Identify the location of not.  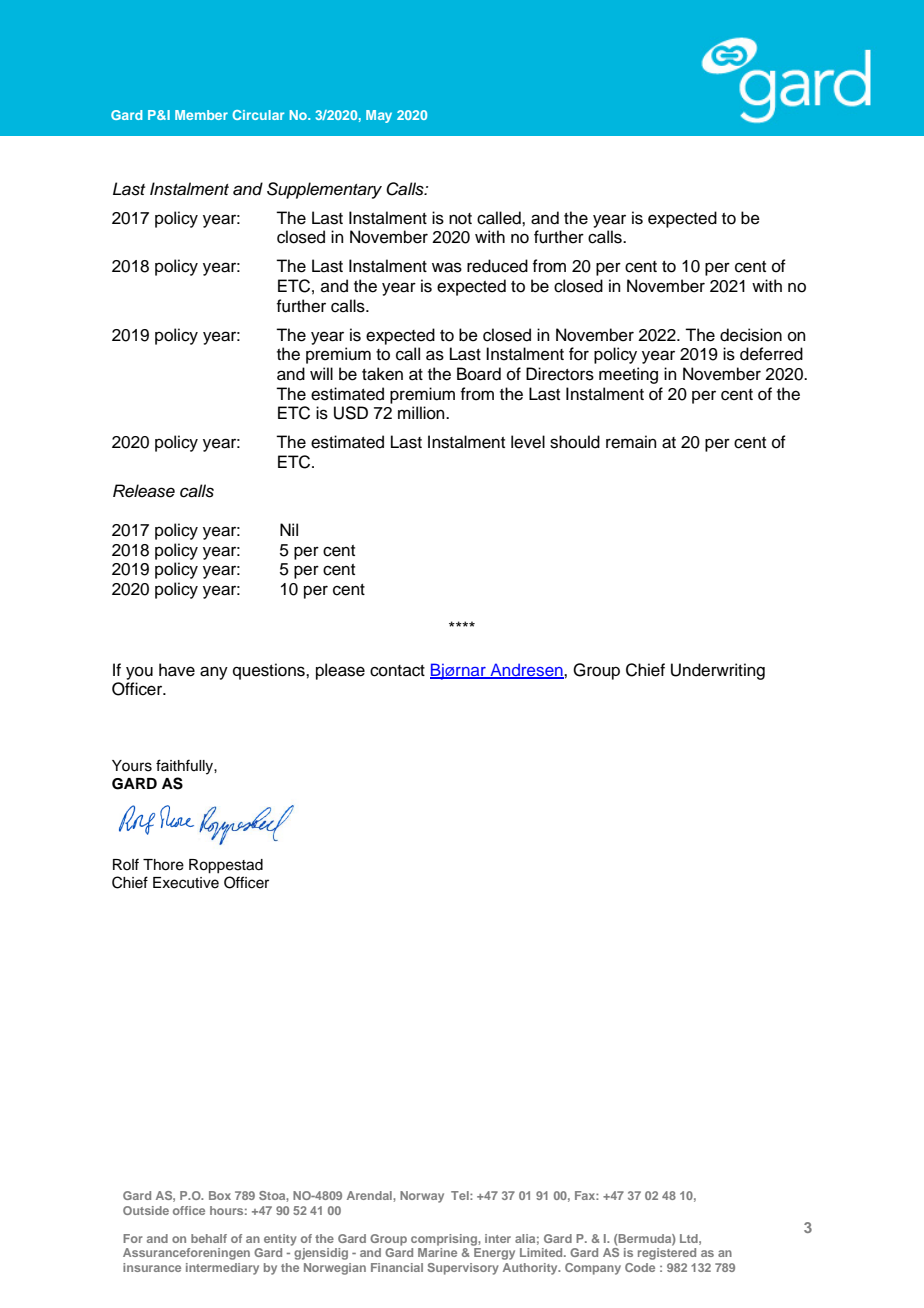
(460, 219).
